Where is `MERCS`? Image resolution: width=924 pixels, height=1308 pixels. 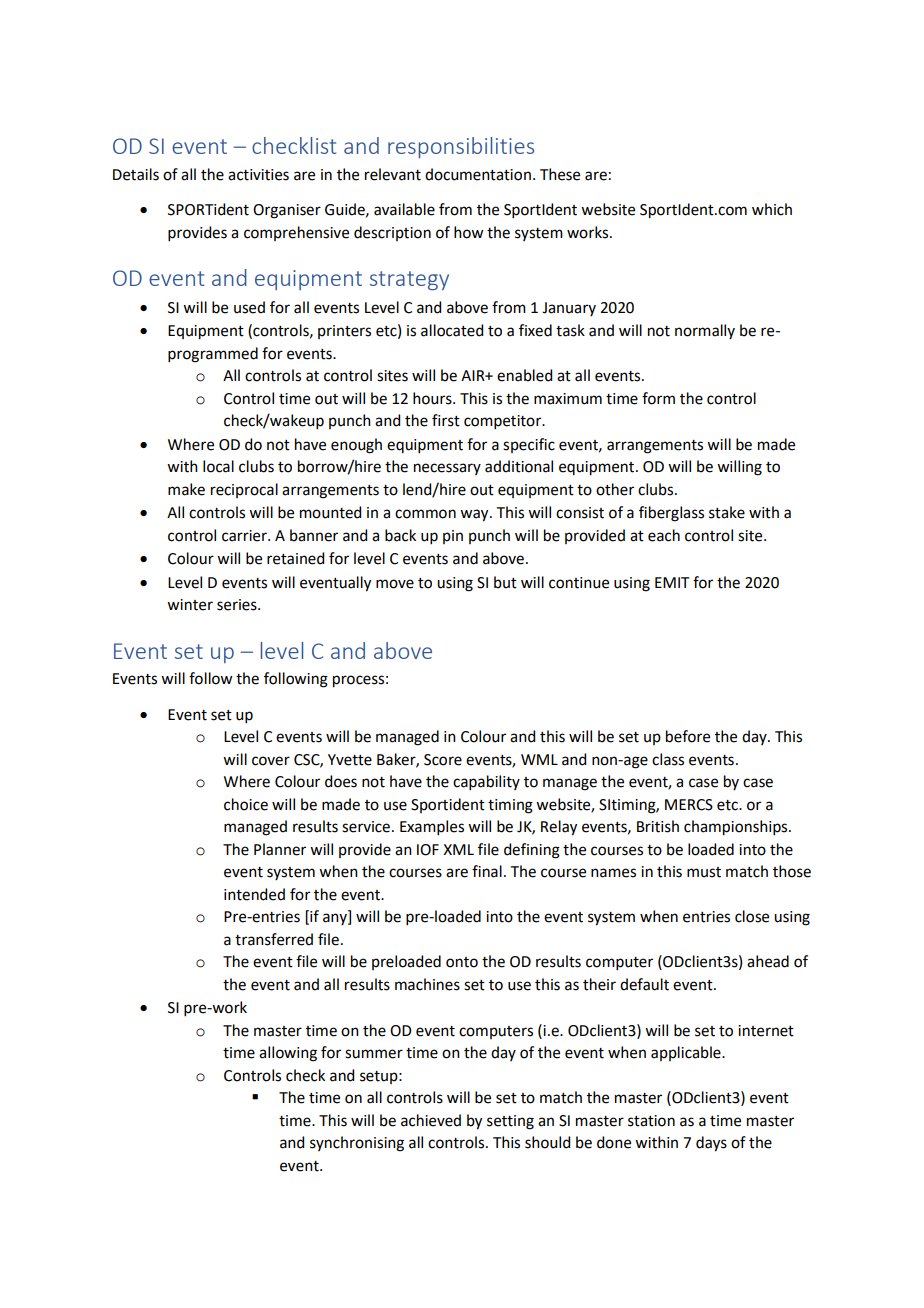 MERCS is located at coordinates (689, 805).
